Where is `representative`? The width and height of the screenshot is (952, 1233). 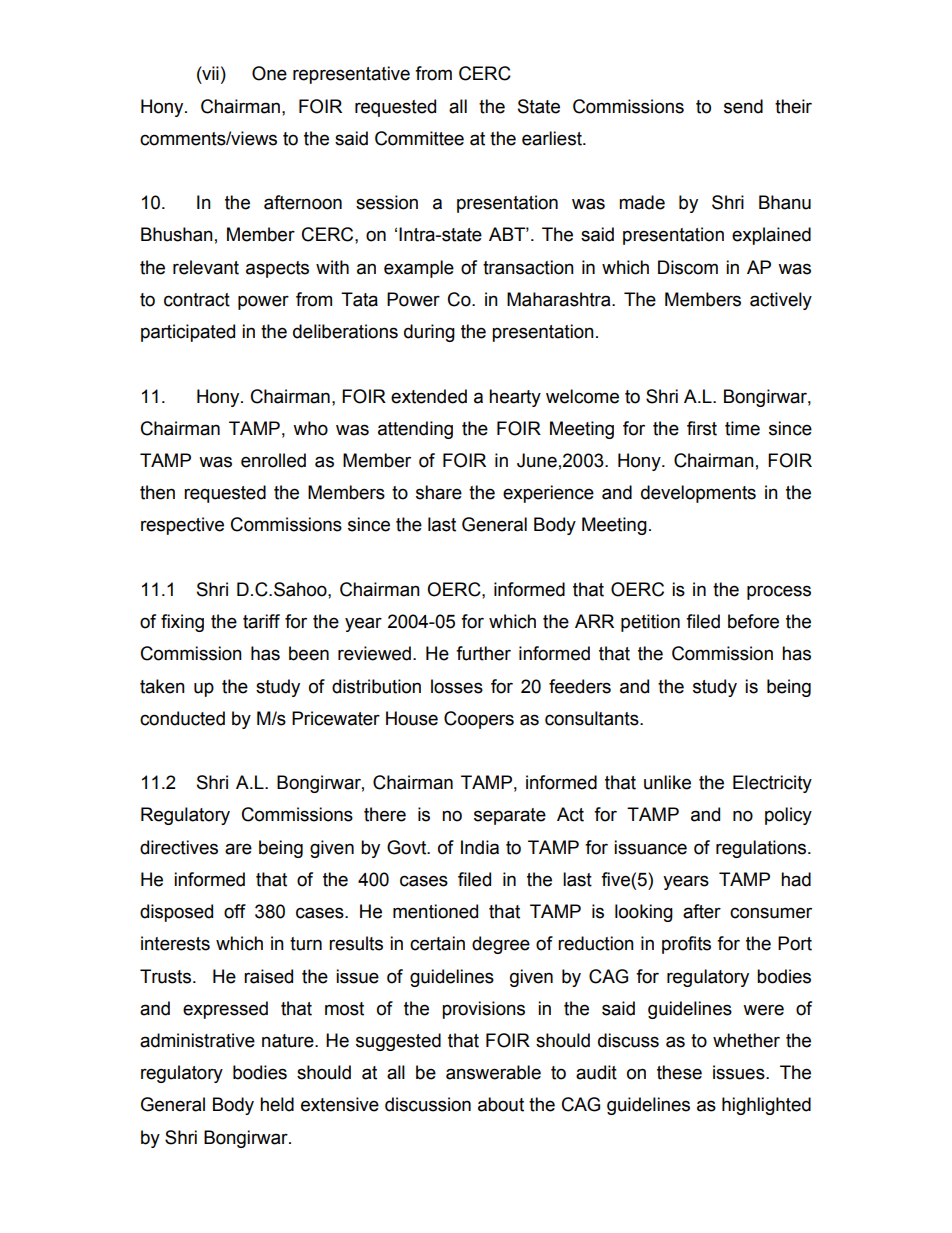
representative is located at coordinates (351, 75).
